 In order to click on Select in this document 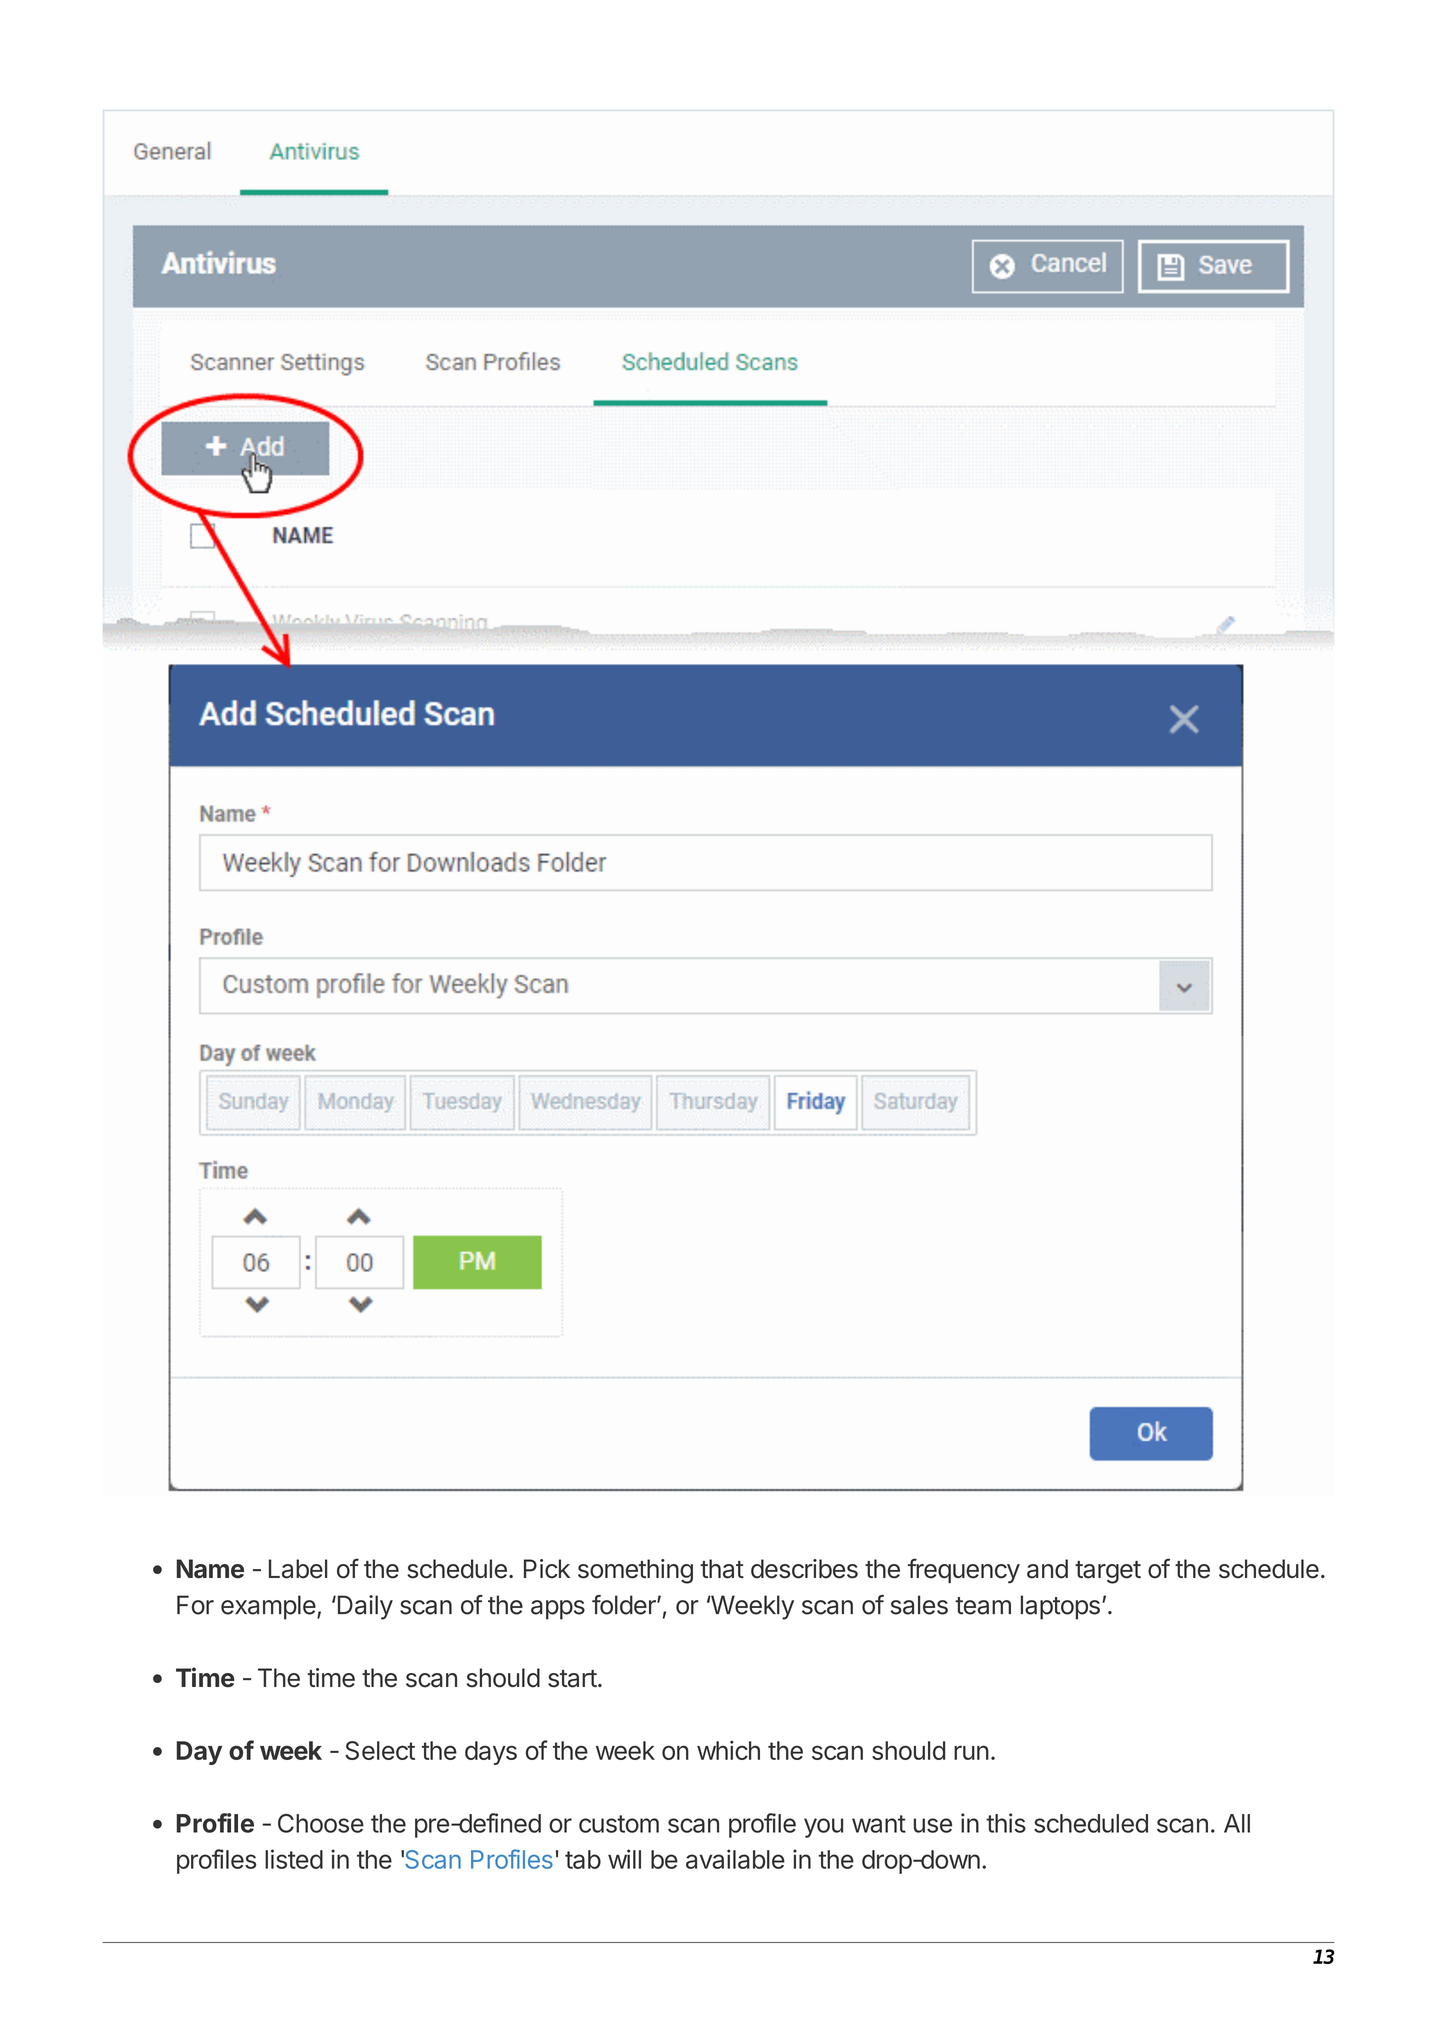, I will do `click(380, 1750)`.
